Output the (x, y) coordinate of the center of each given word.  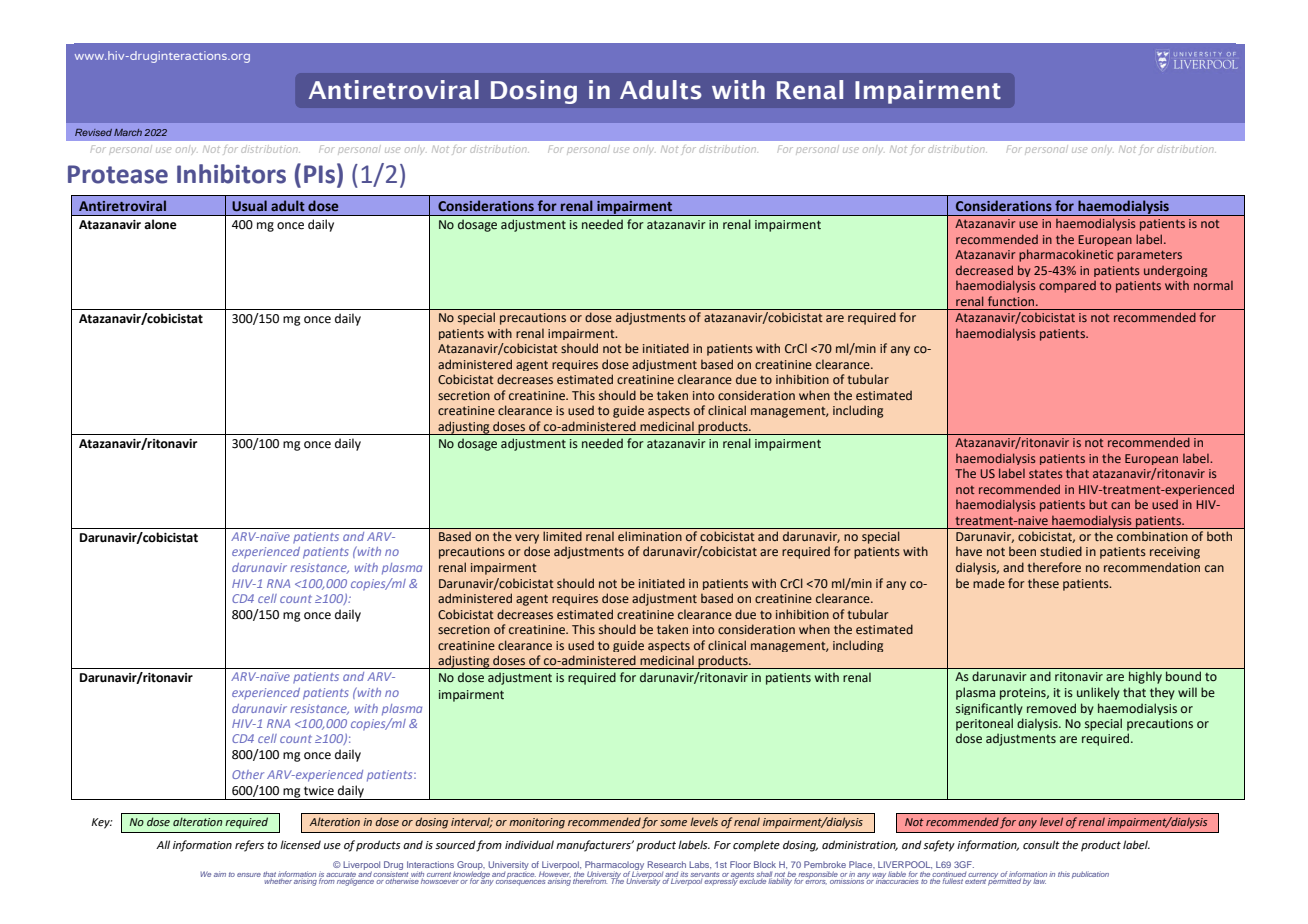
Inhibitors (231, 174)
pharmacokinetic (1066, 255)
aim (220, 874)
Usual (249, 205)
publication (1090, 875)
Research (667, 864)
